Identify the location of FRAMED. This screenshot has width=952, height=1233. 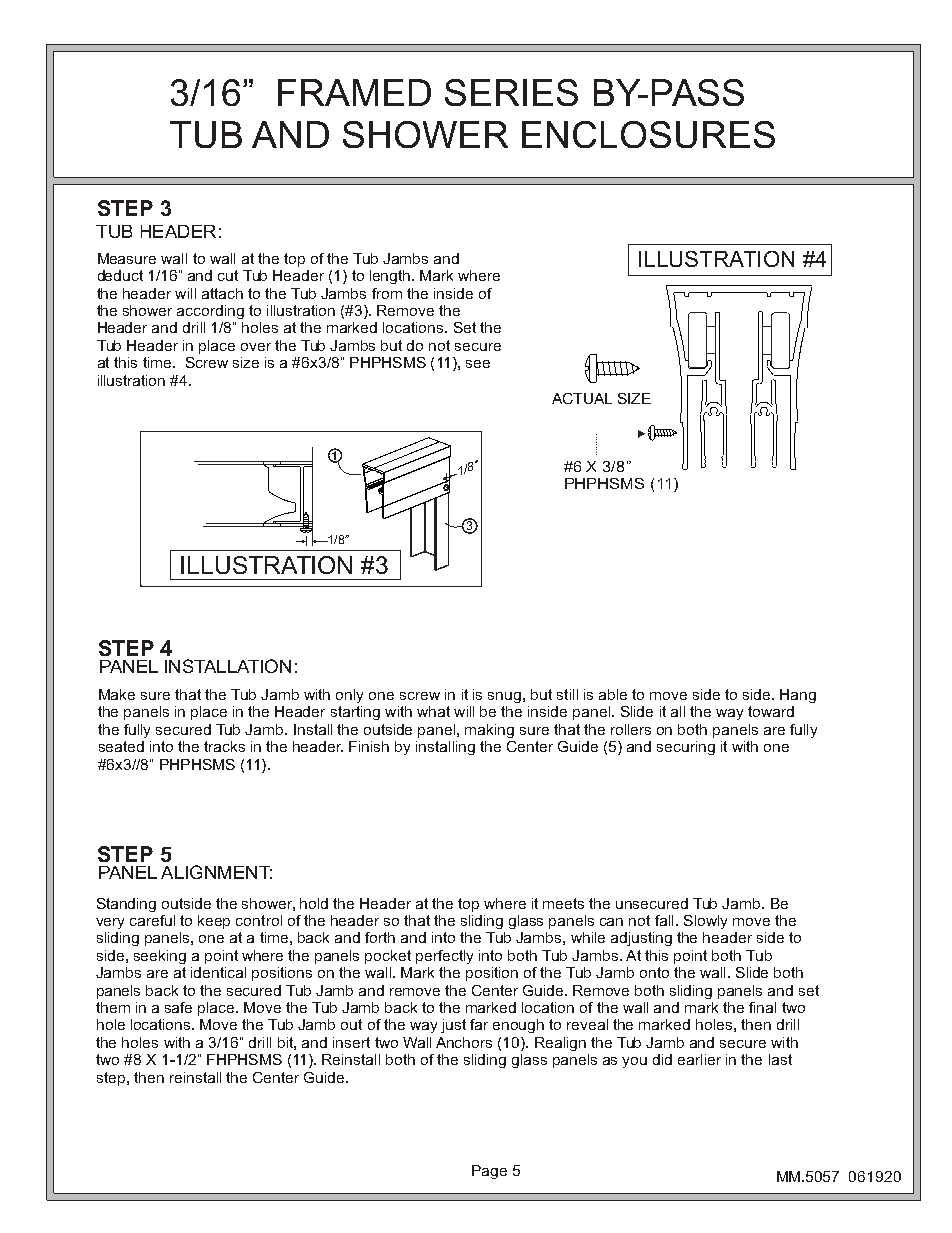
(354, 92).
